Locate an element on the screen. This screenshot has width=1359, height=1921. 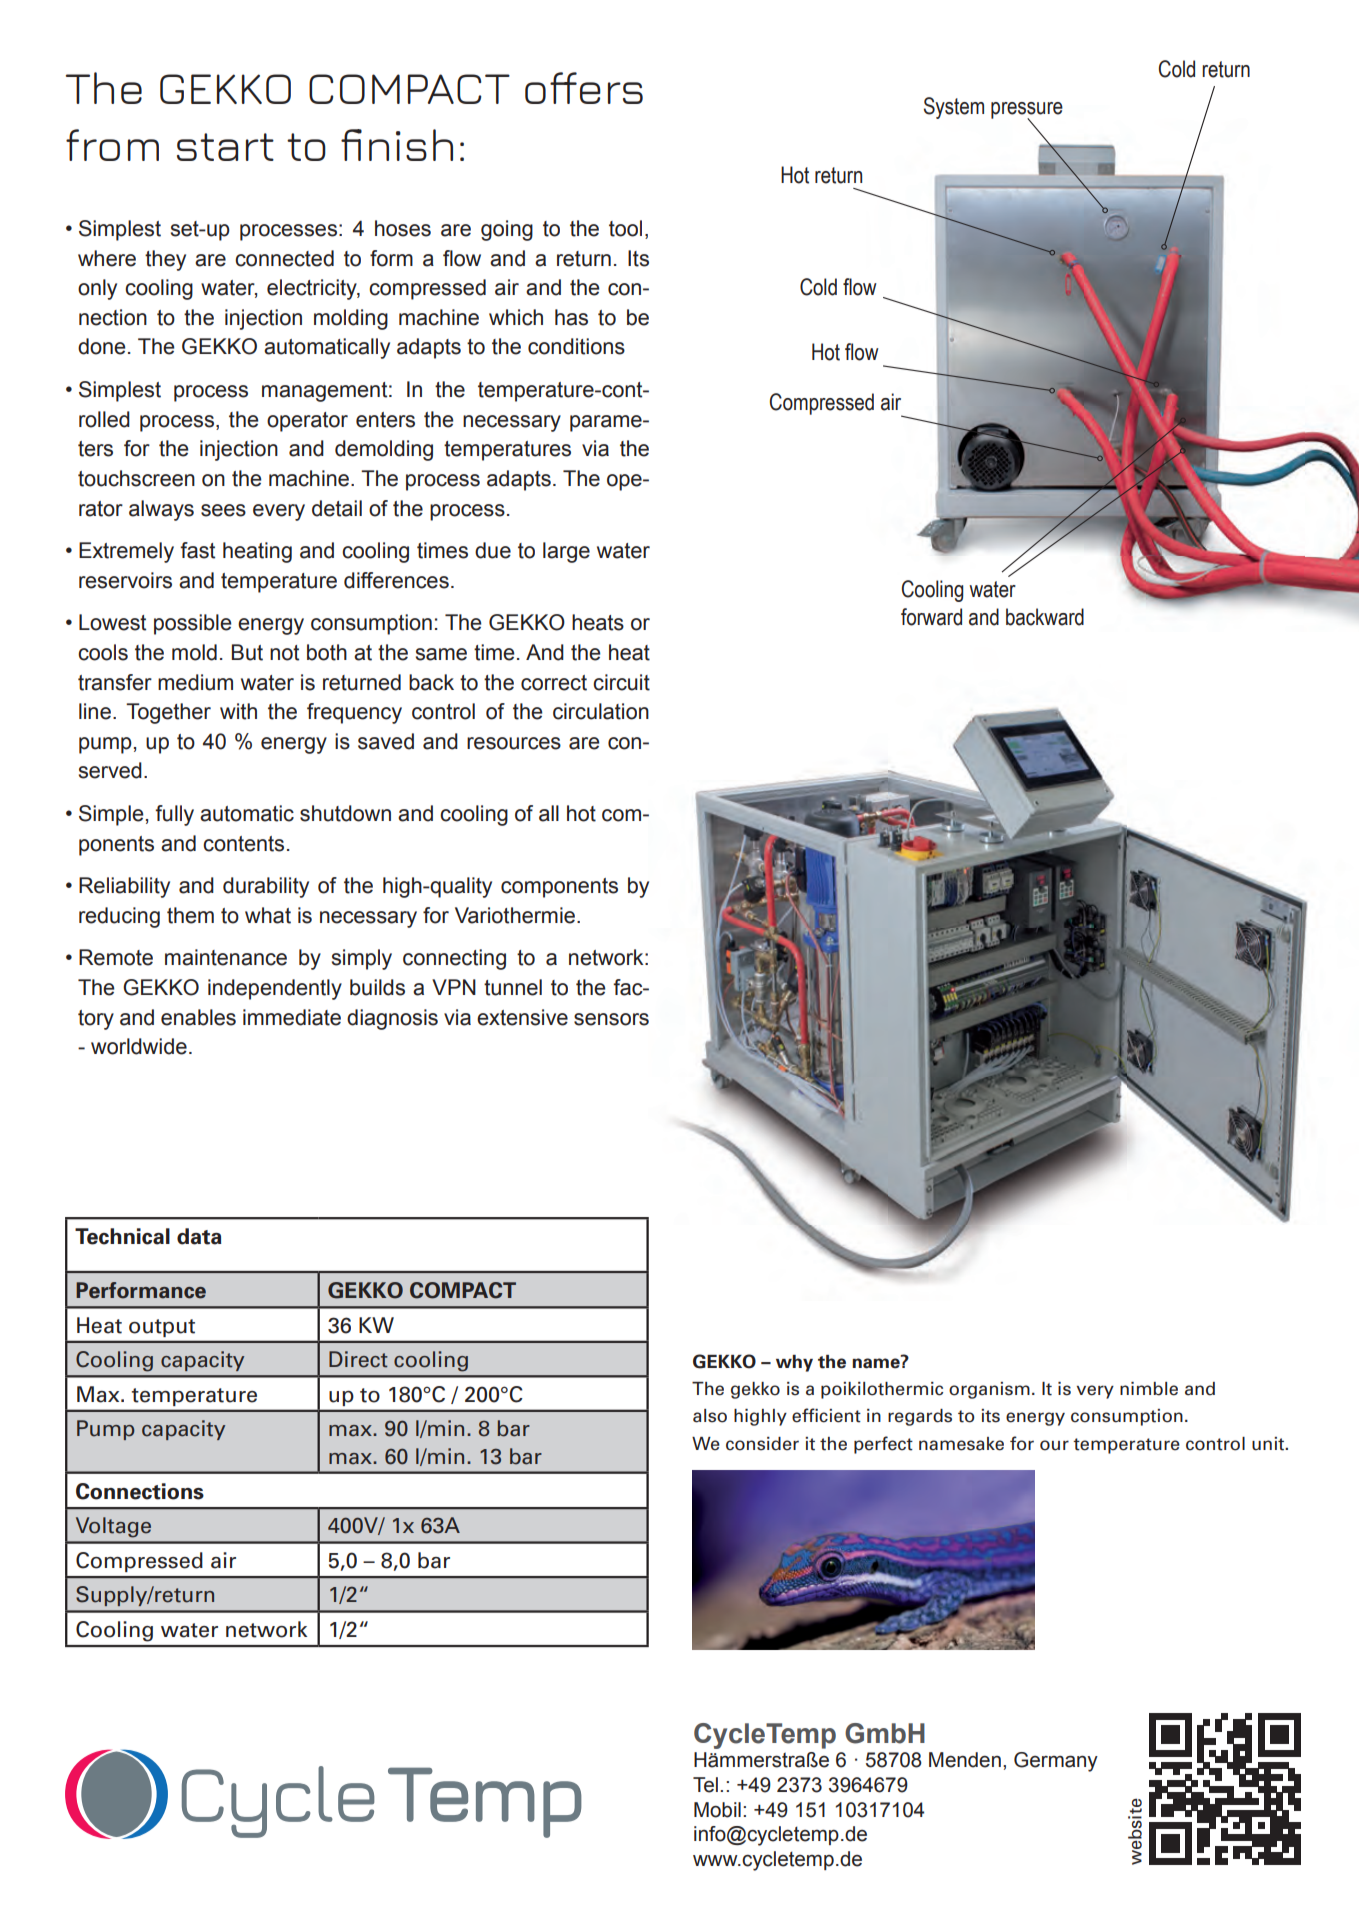
start is located at coordinates (225, 147).
